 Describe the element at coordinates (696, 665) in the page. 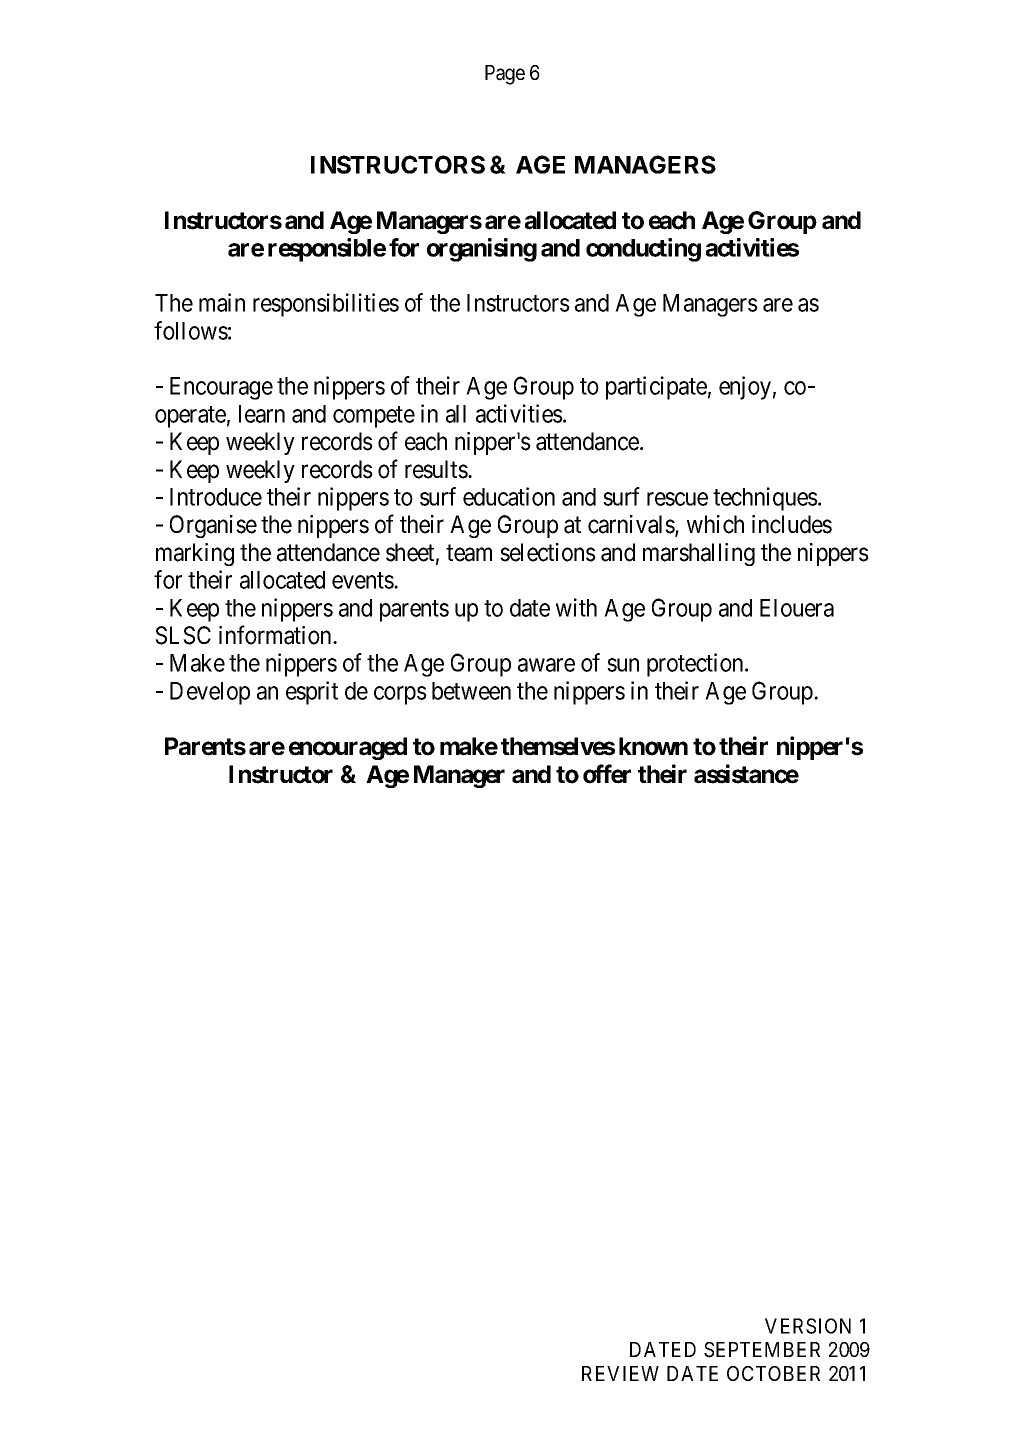

I see `protection` at that location.
